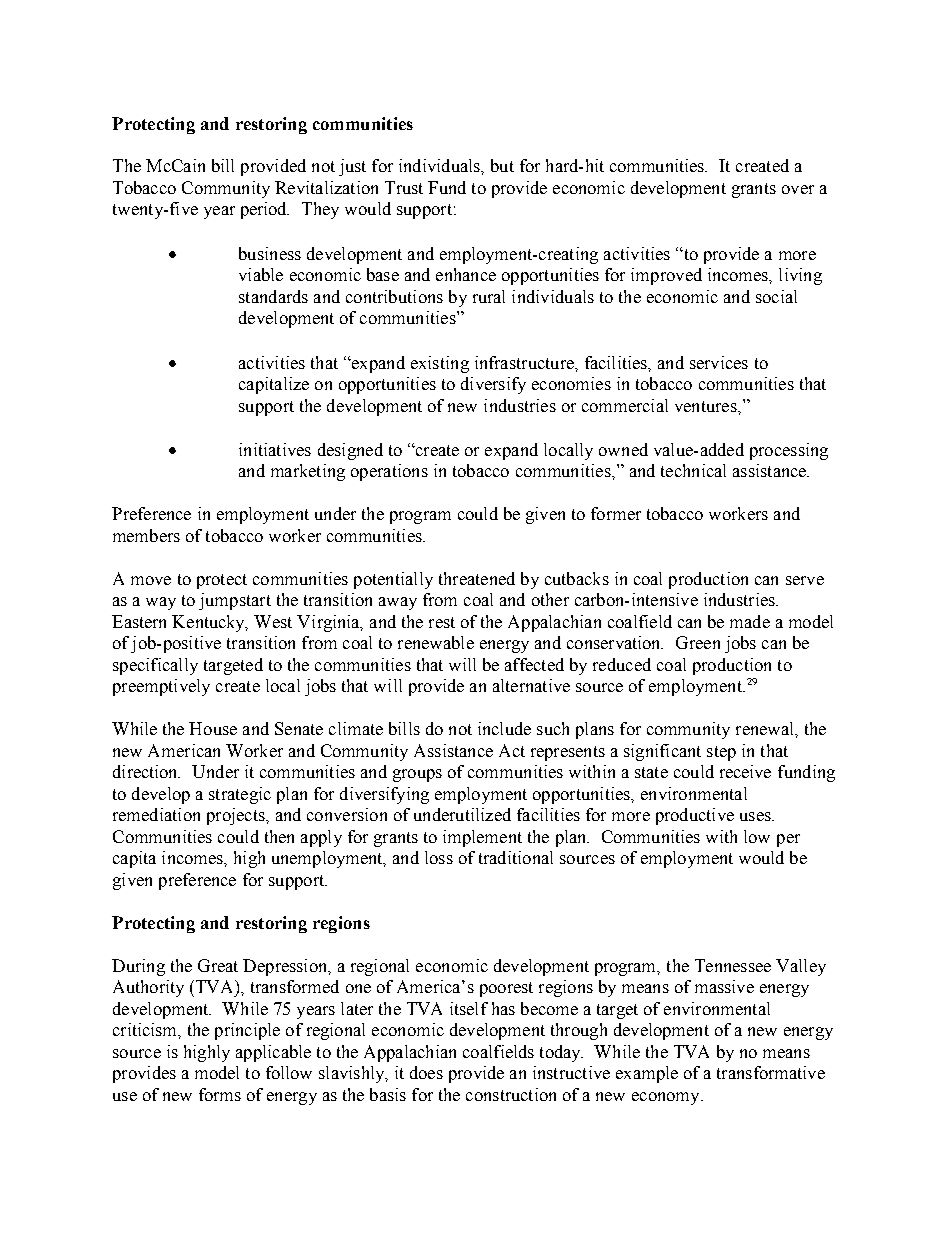 This page has height=1233, width=952. I want to click on period, so click(265, 210).
